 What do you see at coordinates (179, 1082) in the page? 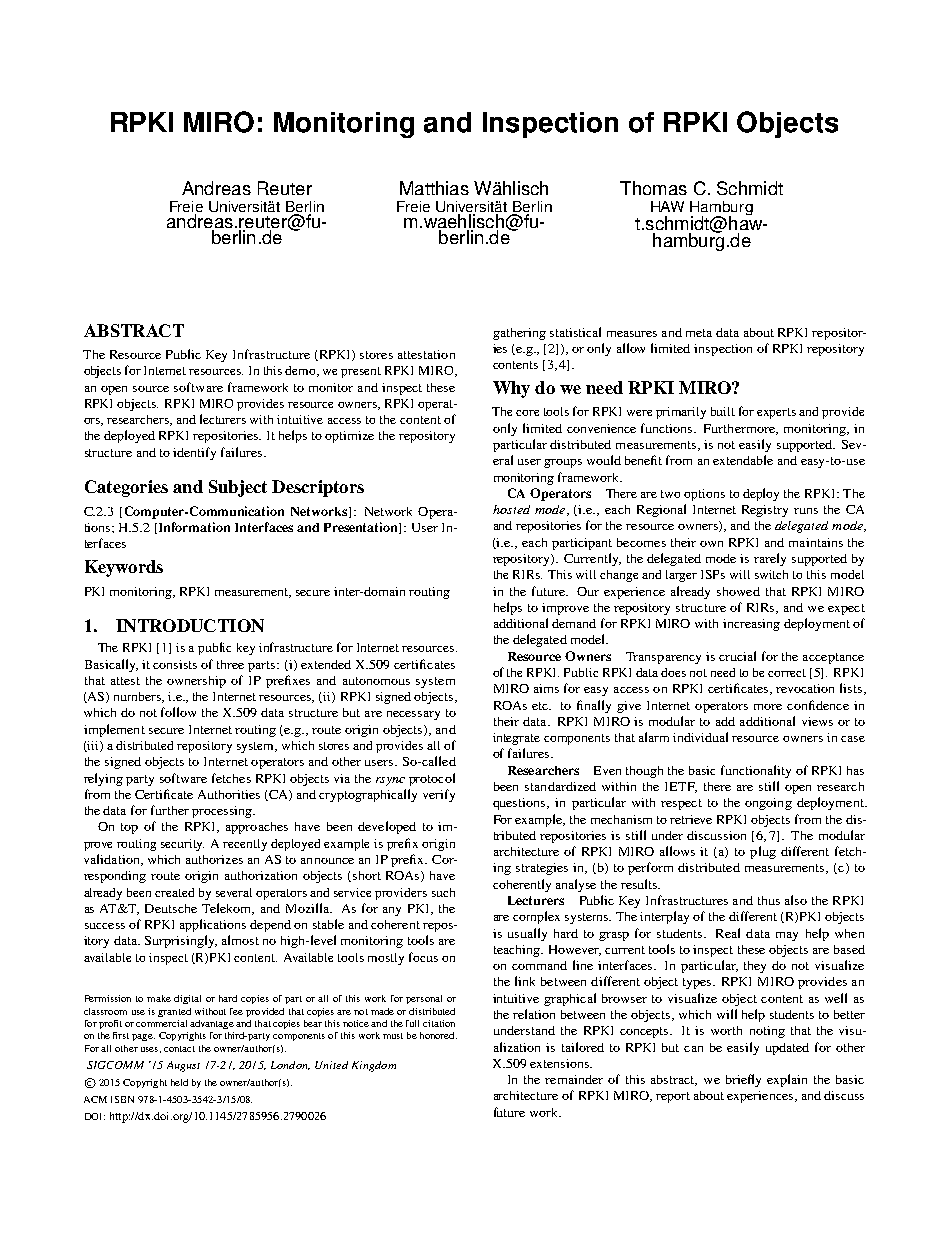
I see `held` at bounding box center [179, 1082].
